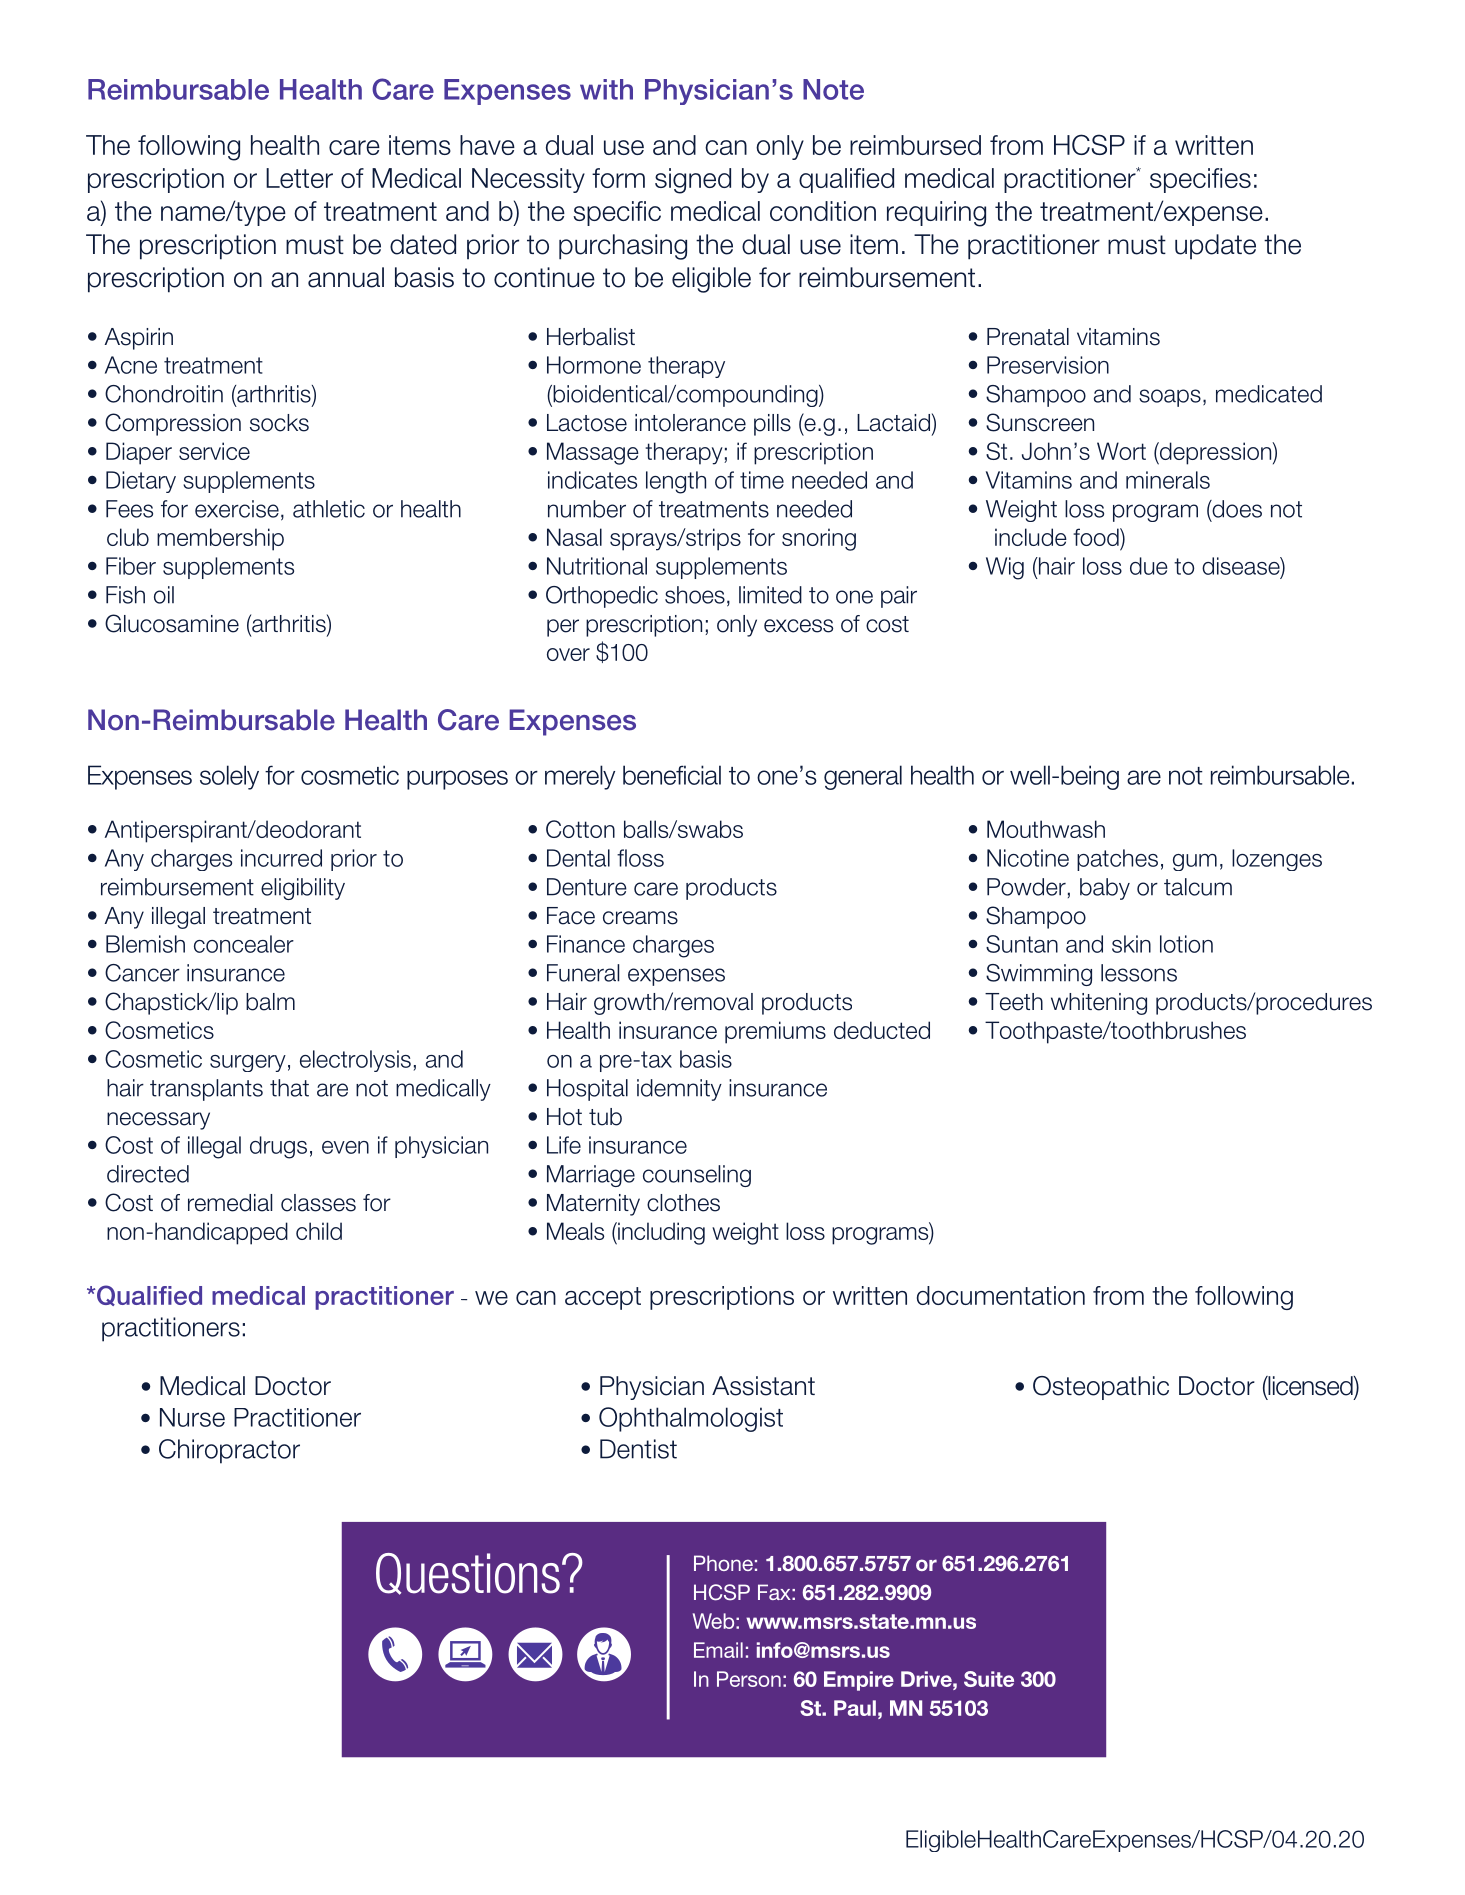 Image resolution: width=1465 pixels, height=1895 pixels. I want to click on Letter, so click(299, 178).
